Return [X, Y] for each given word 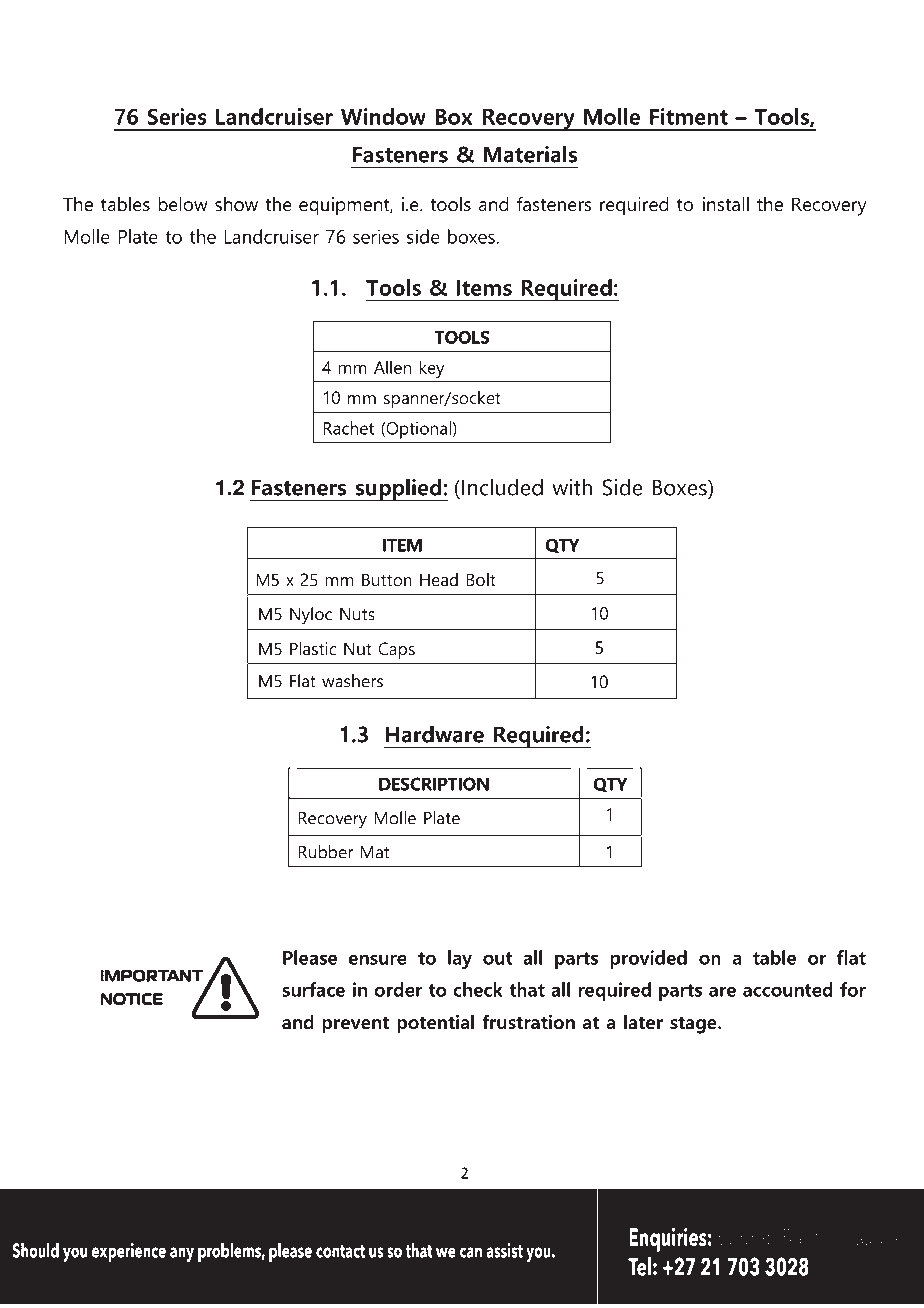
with [572, 487]
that [527, 989]
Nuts [357, 614]
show [236, 204]
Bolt [481, 579]
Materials [530, 154]
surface [313, 989]
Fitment [689, 116]
